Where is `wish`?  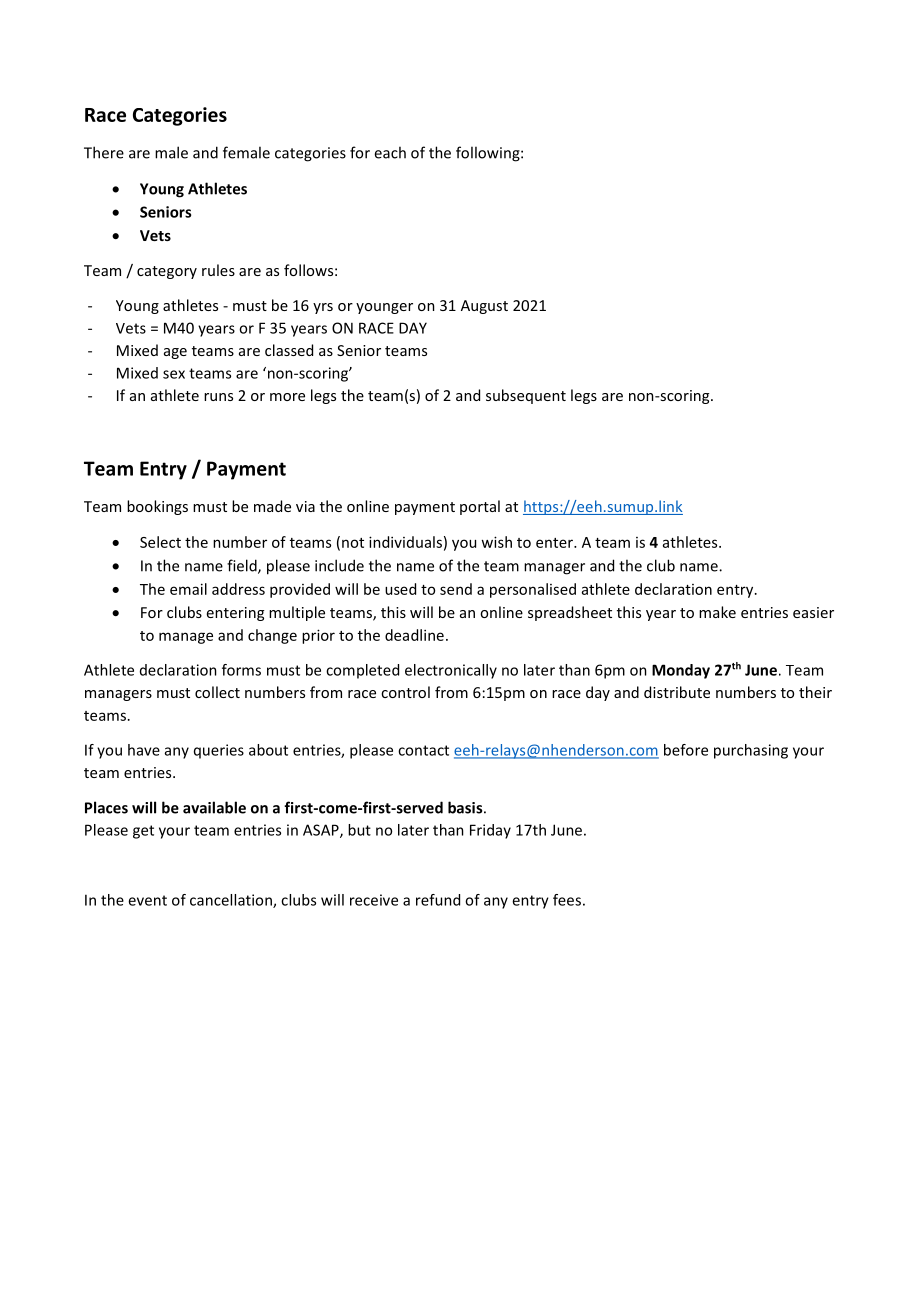
wish is located at coordinates (496, 542).
